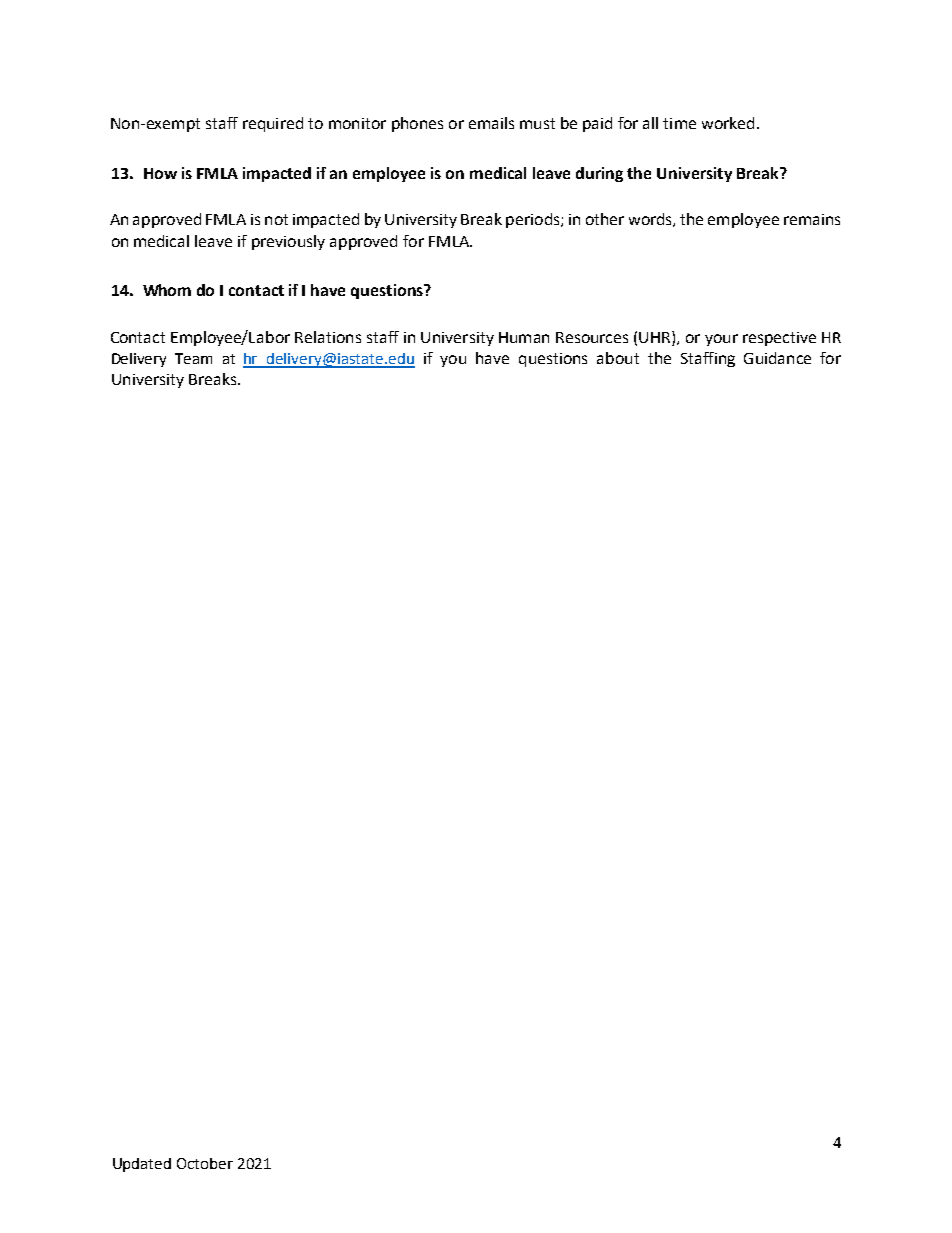 This document has width=952, height=1233. What do you see at coordinates (779, 339) in the document?
I see `respective` at bounding box center [779, 339].
